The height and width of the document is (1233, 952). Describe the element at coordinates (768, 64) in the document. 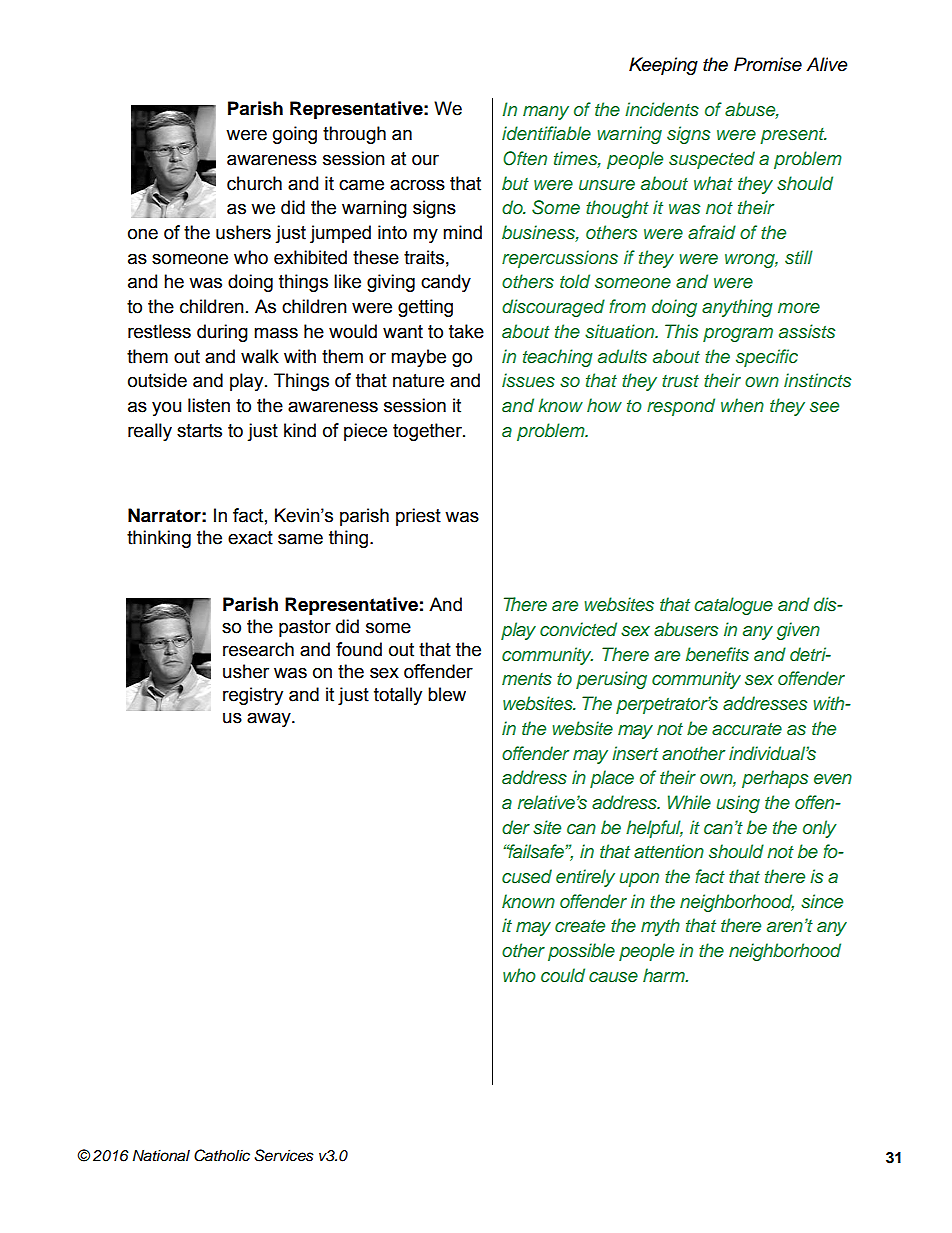

I see `Promise` at that location.
